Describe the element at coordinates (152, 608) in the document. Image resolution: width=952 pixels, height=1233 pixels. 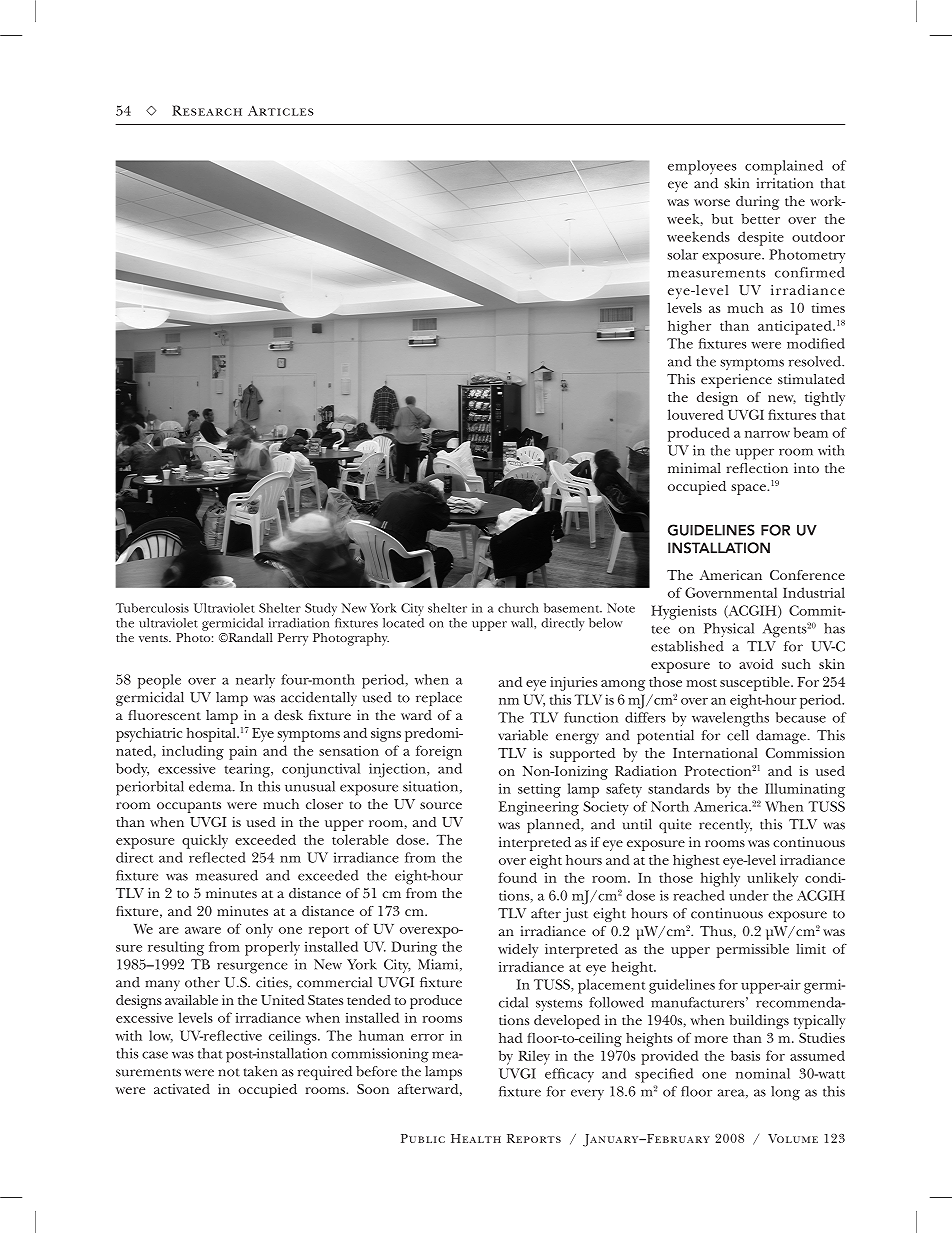
I see `Tuberculosis` at that location.
